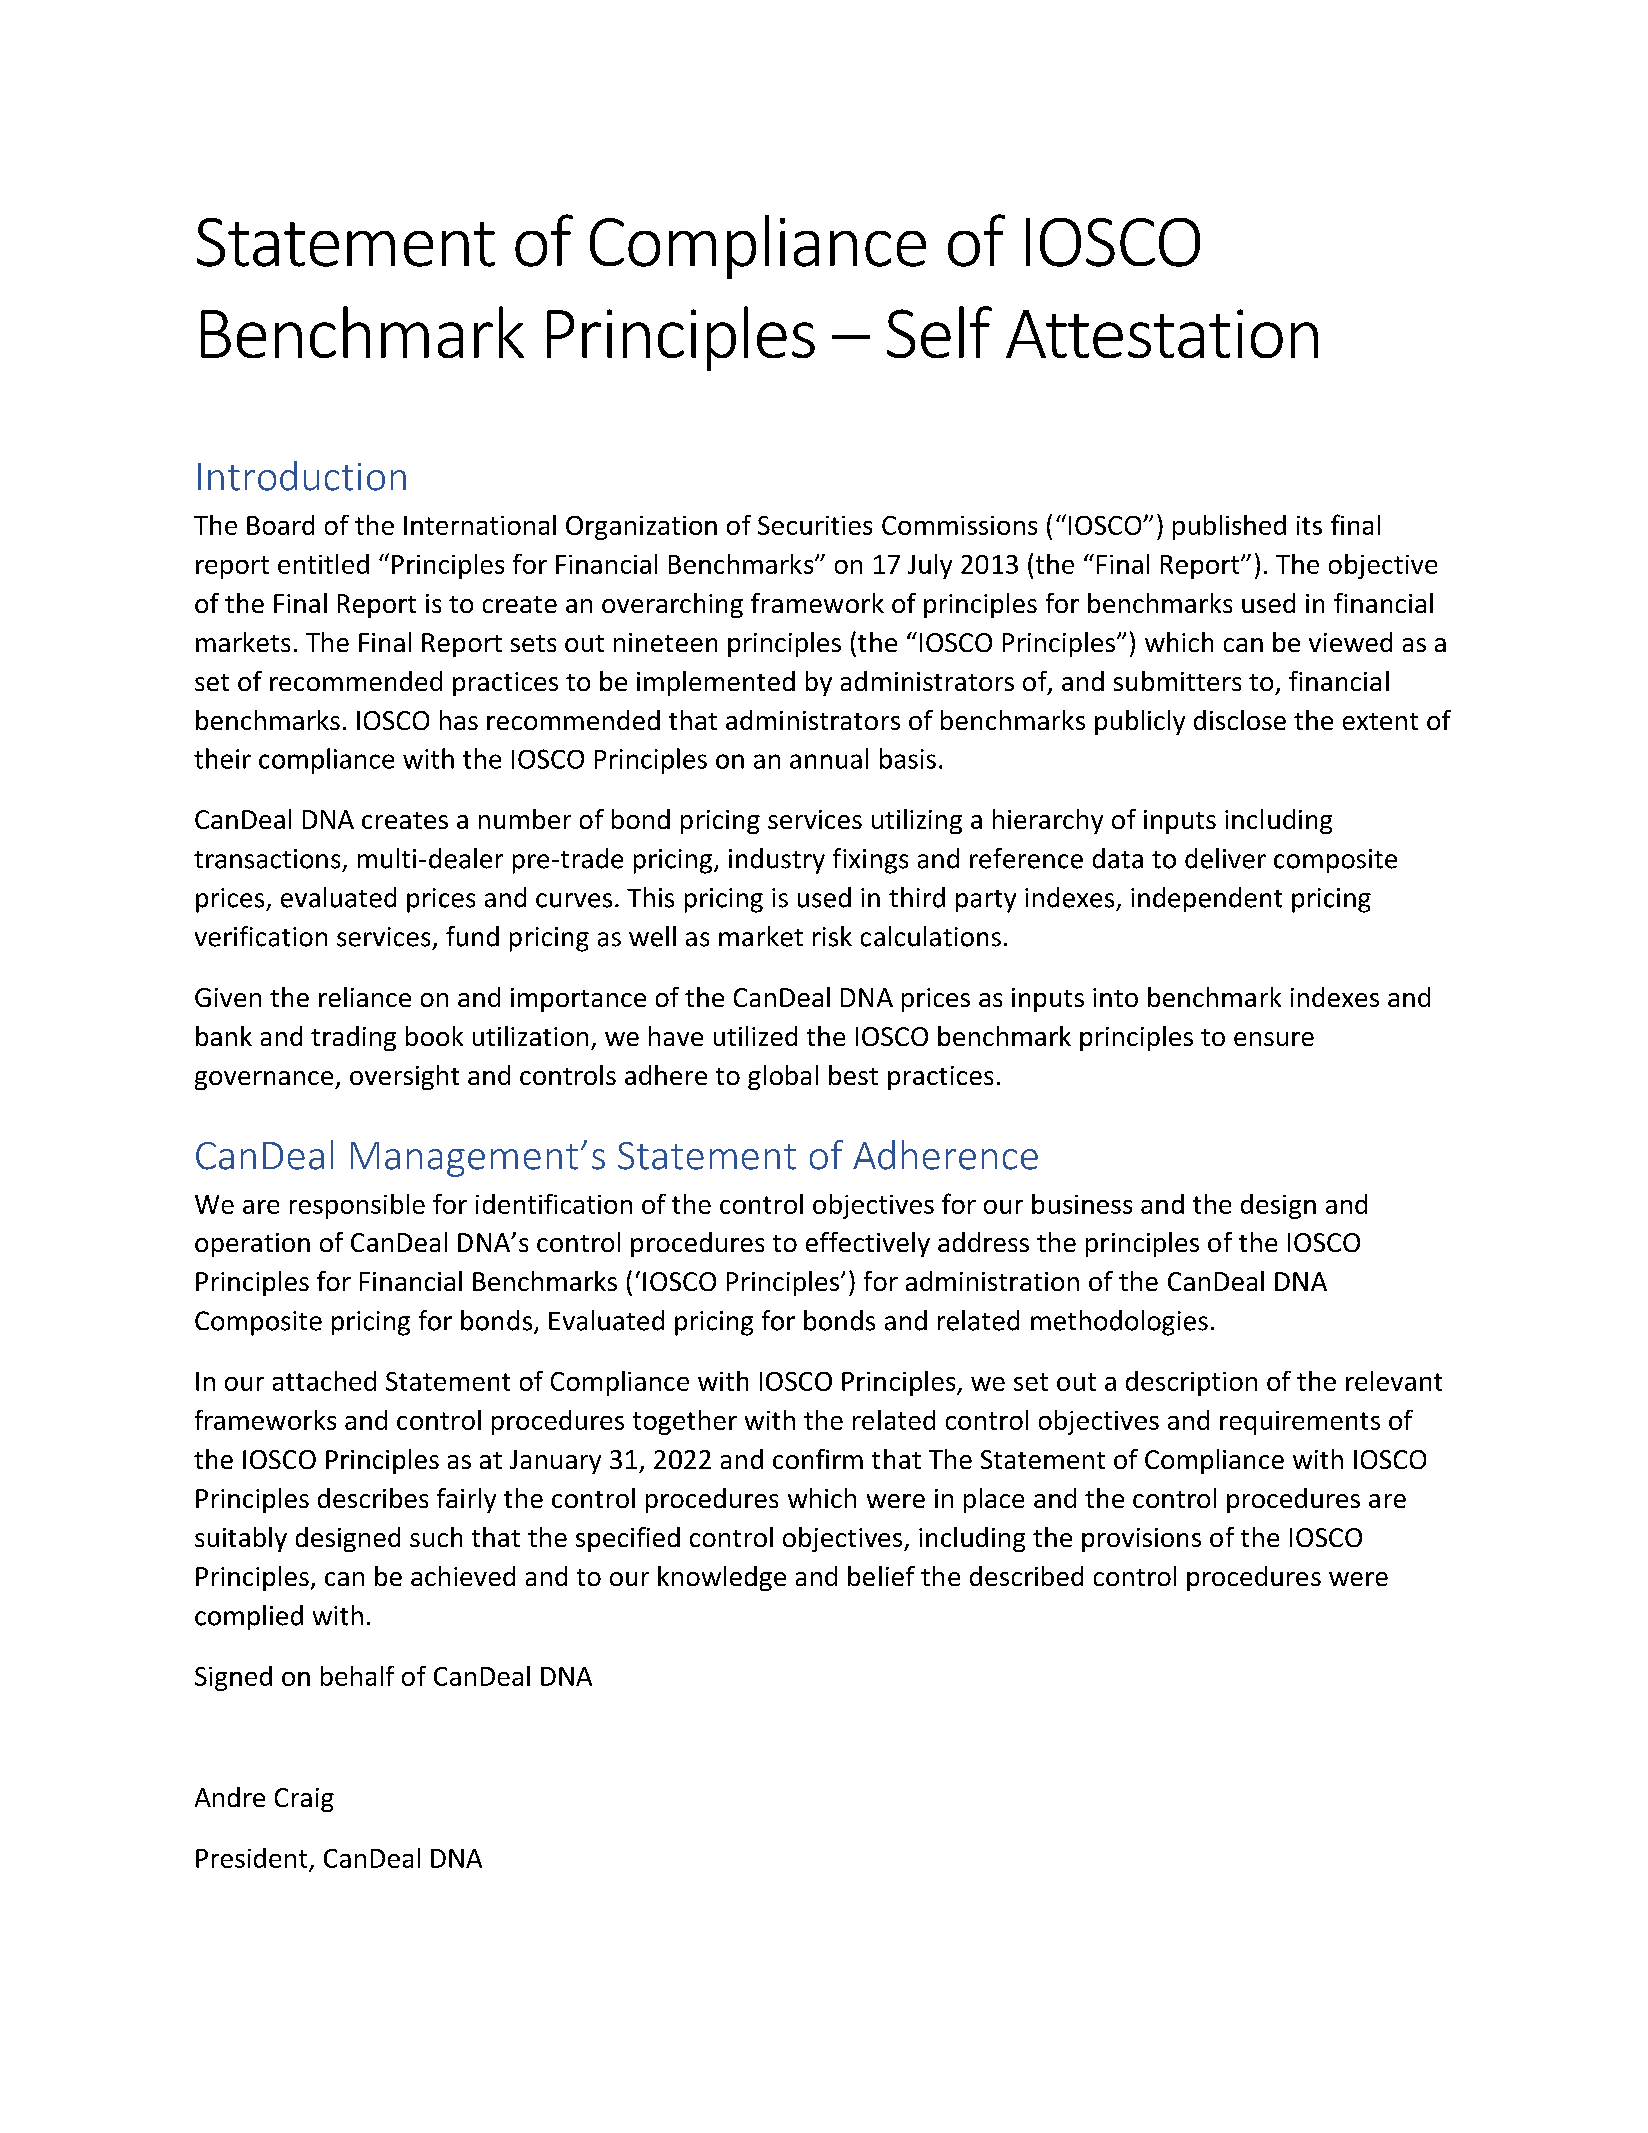 The width and height of the page is (1648, 2133). Describe the element at coordinates (459, 720) in the page. I see `has` at that location.
